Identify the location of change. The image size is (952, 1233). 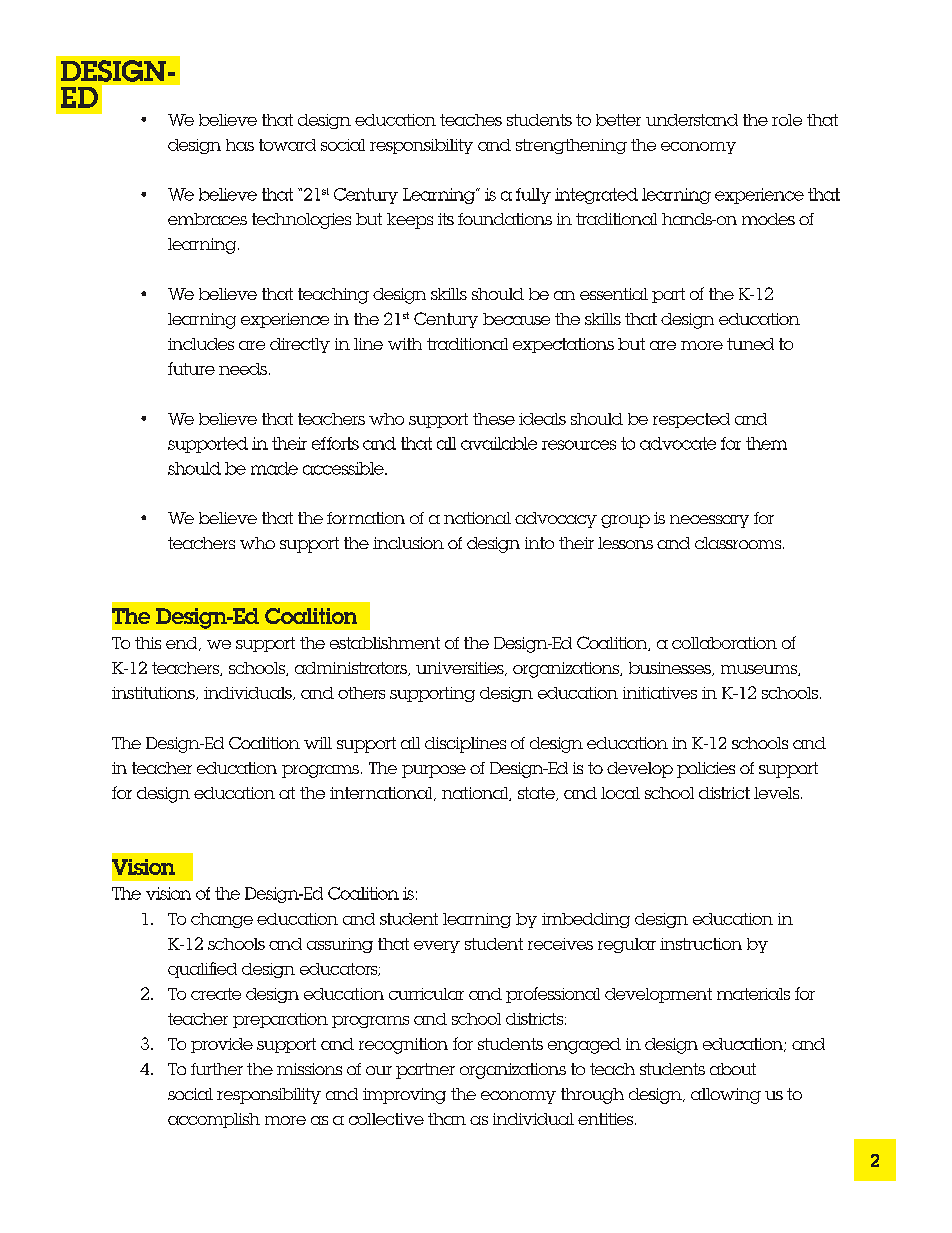
(222, 920).
